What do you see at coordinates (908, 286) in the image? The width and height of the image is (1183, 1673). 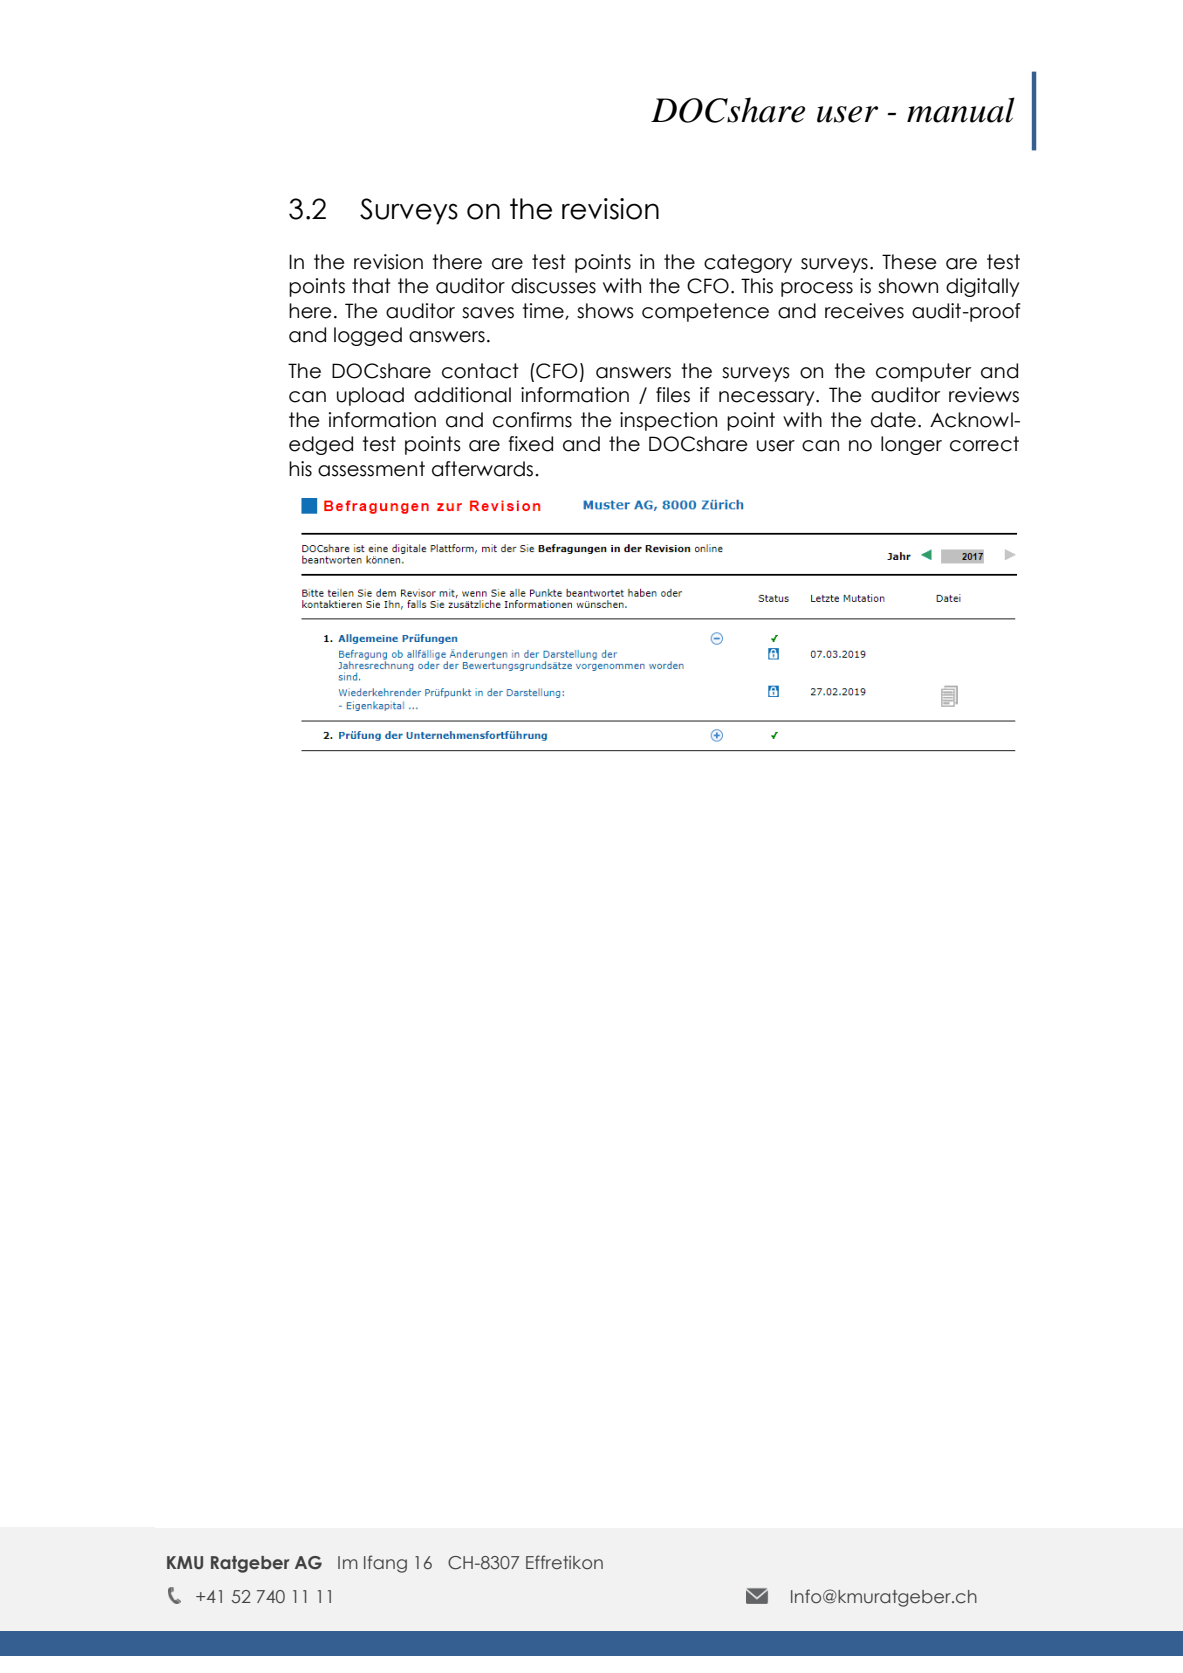 I see `shown` at bounding box center [908, 286].
